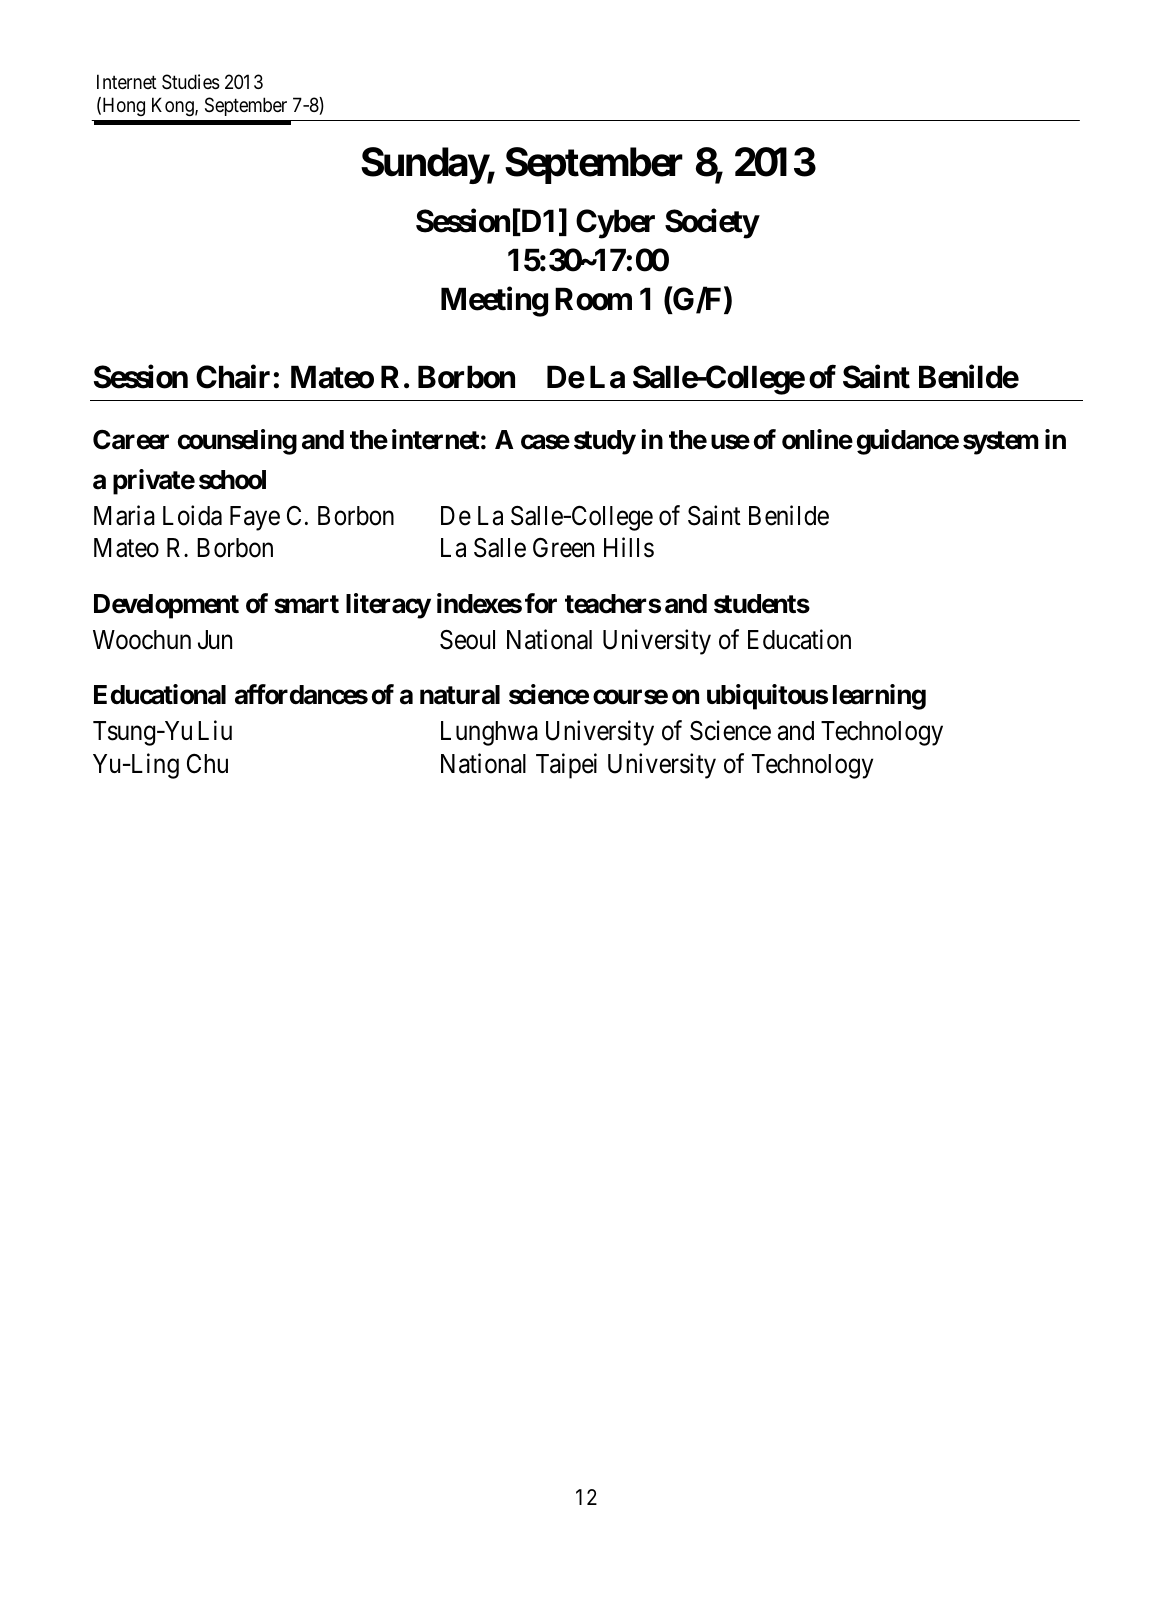  What do you see at coordinates (1001, 443) in the image?
I see `system` at bounding box center [1001, 443].
